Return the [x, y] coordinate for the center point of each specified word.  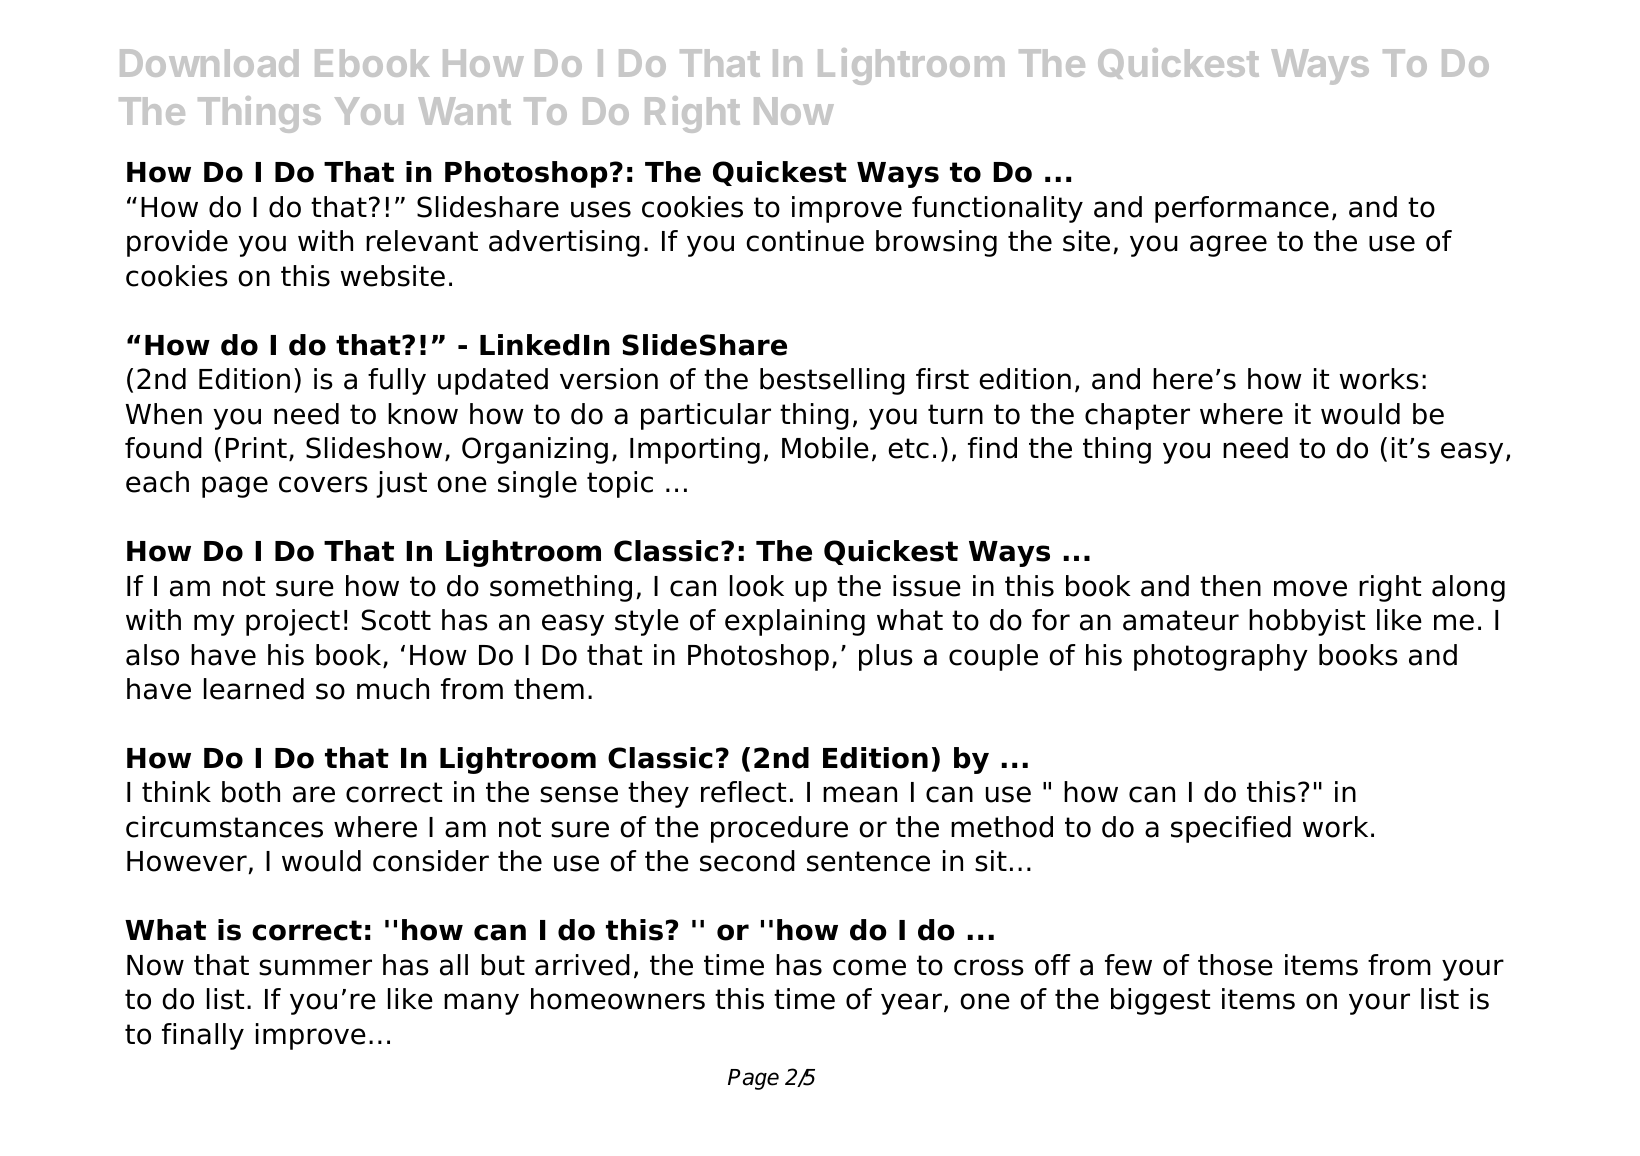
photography [1221, 657]
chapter [1137, 416]
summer [315, 967]
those [1235, 965]
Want [464, 111]
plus [886, 657]
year [911, 1004]
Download [209, 63]
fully [397, 381]
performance [1242, 209]
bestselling [832, 381]
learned [254, 689]
